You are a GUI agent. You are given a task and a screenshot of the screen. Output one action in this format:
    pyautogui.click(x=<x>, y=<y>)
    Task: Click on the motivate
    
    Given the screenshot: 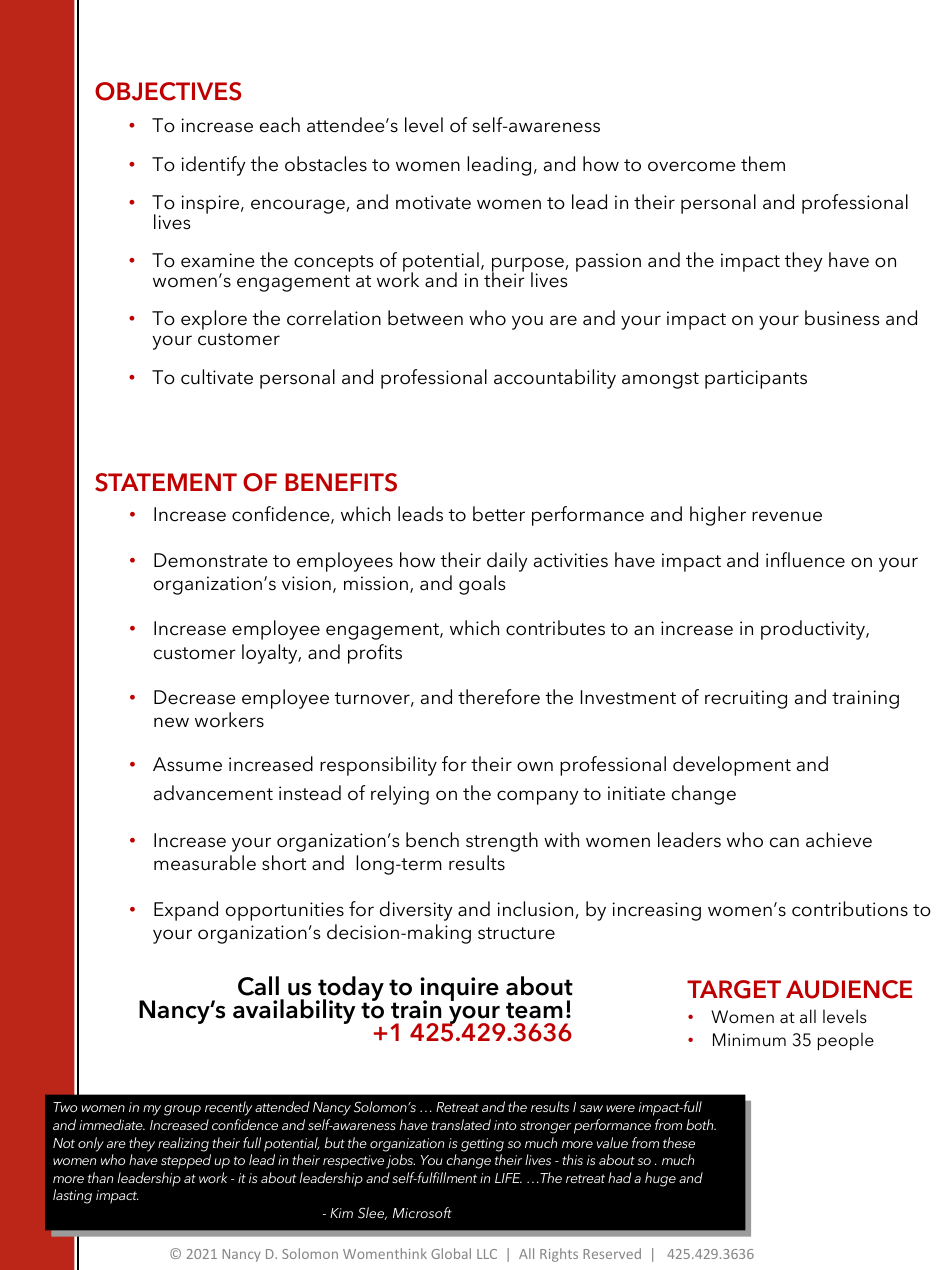 What is the action you would take?
    pyautogui.click(x=433, y=202)
